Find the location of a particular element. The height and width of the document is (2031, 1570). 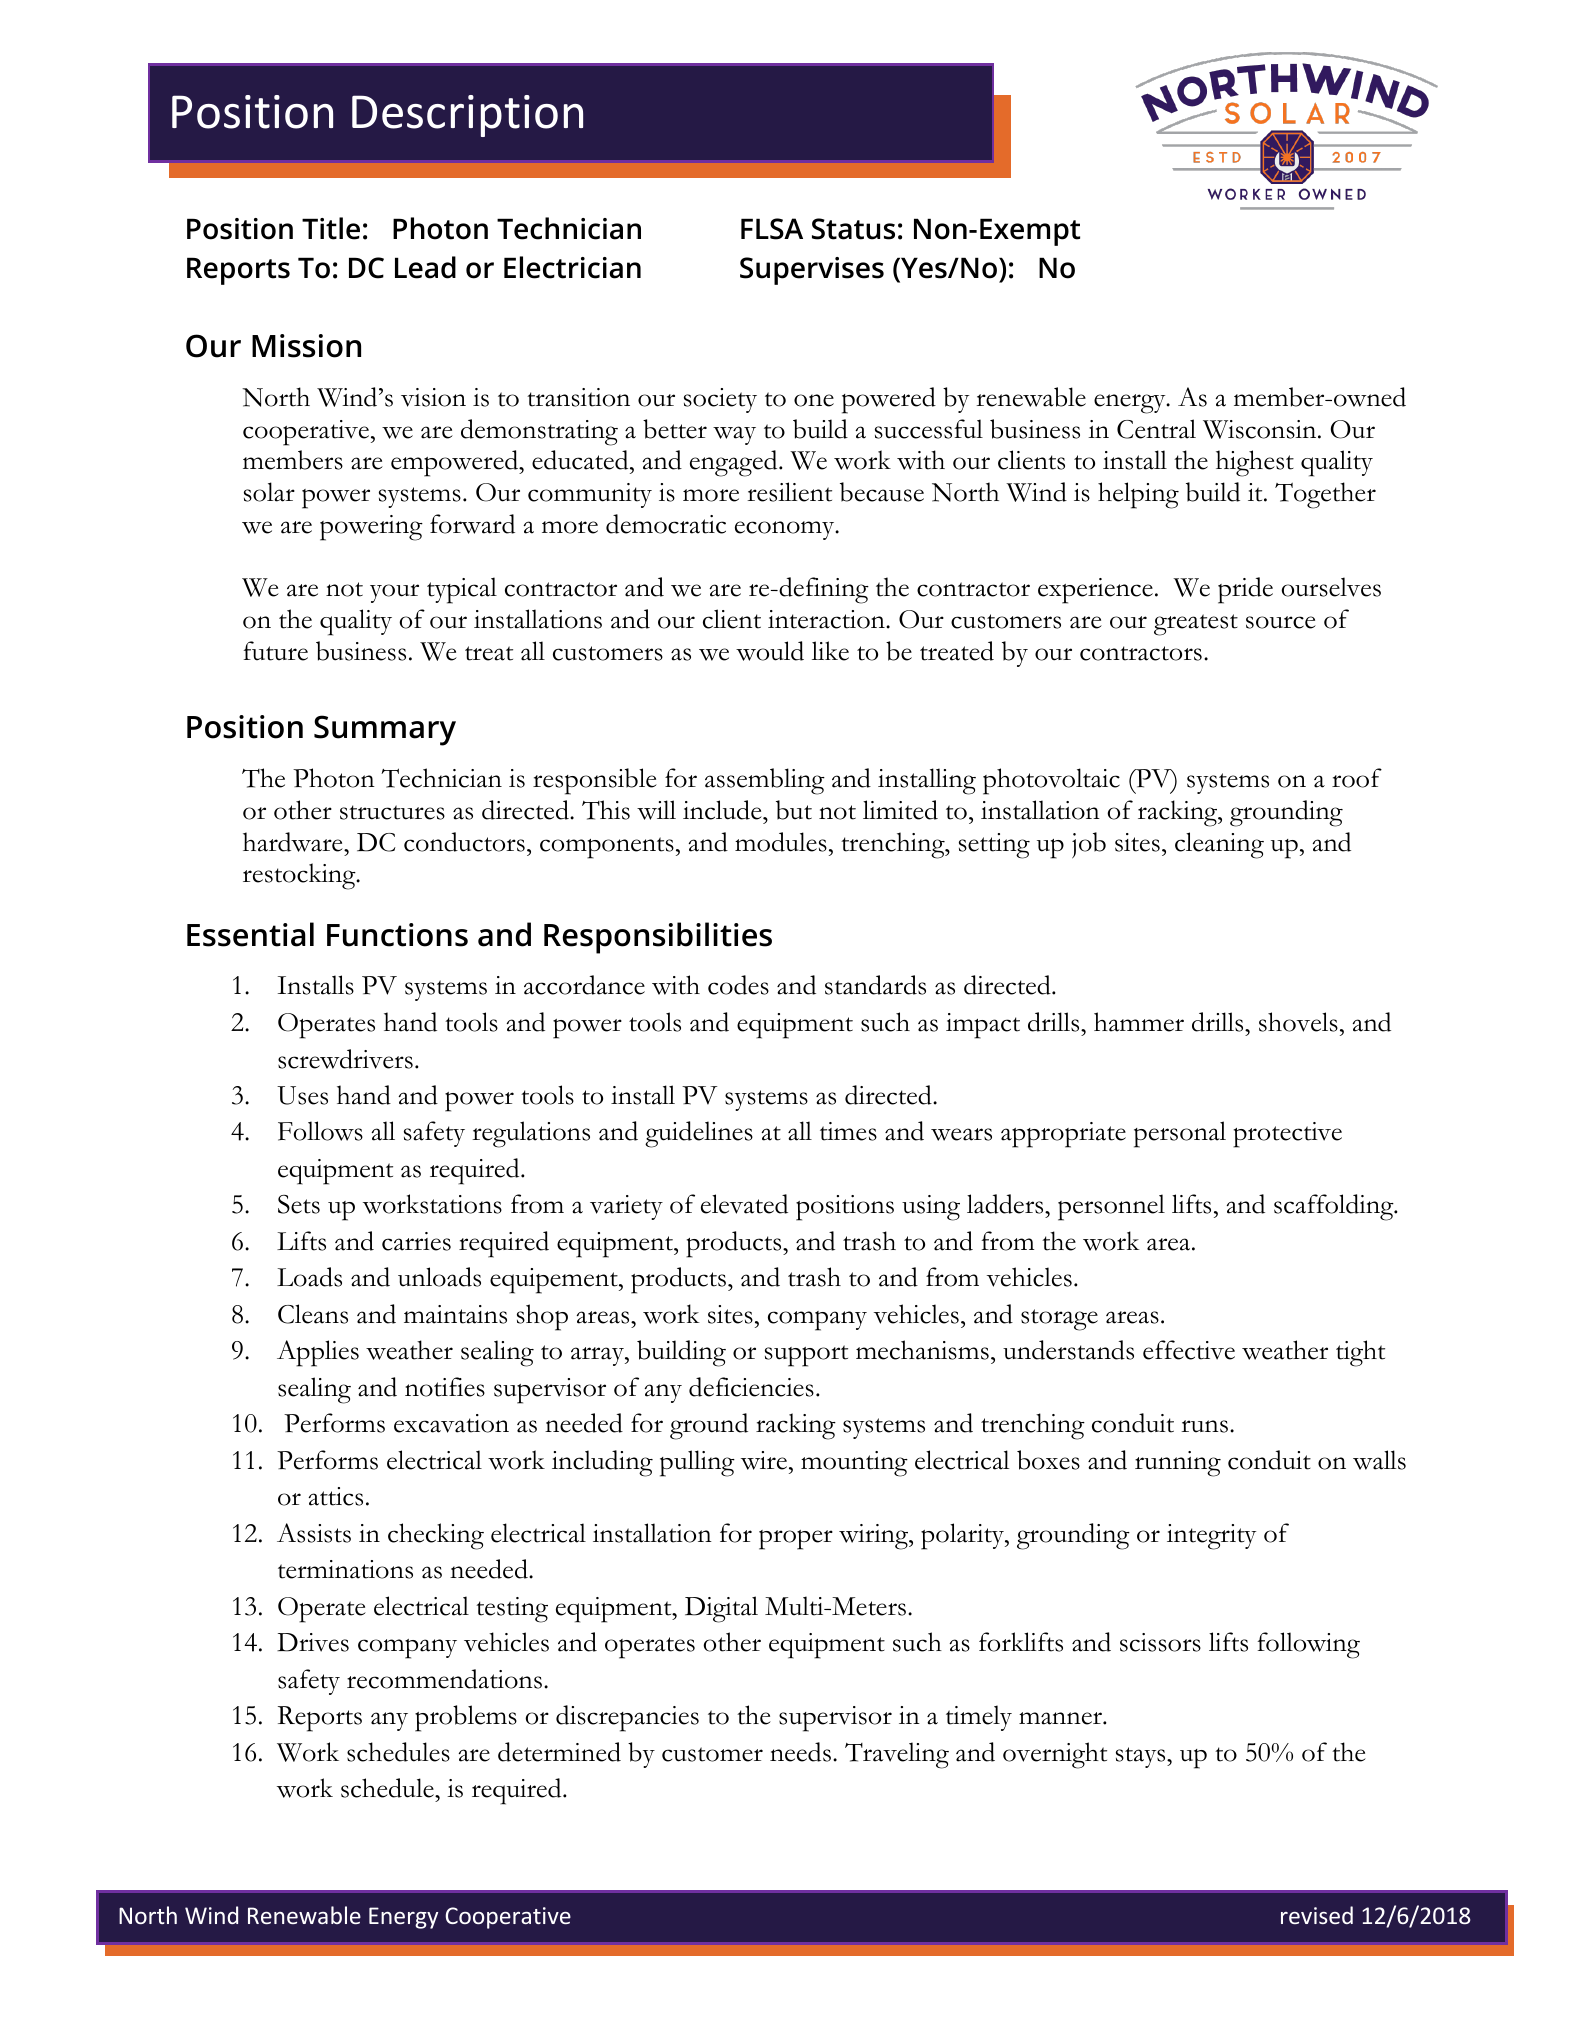

needs is located at coordinates (800, 1752).
